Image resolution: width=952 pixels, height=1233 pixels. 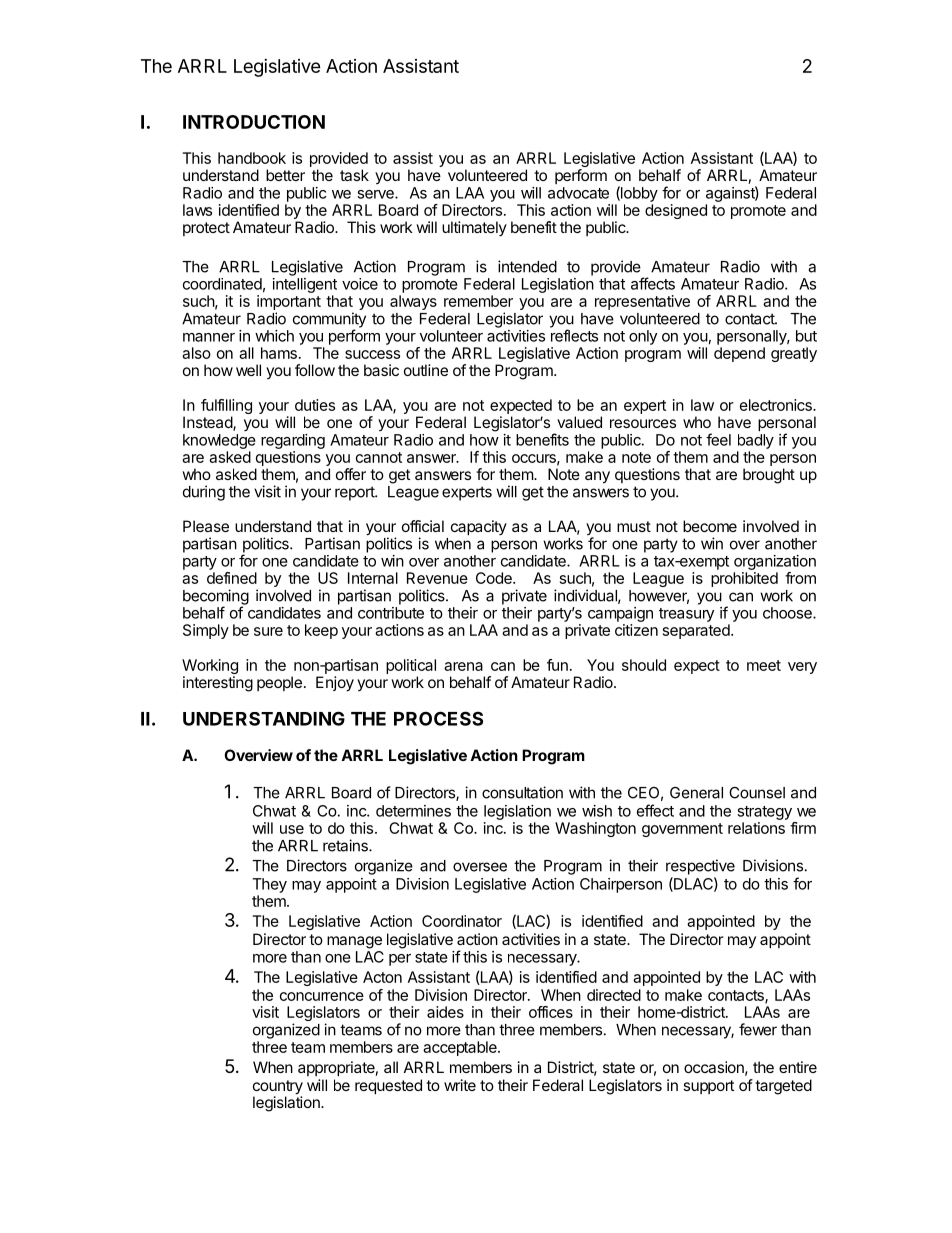 I want to click on valued, so click(x=579, y=422).
